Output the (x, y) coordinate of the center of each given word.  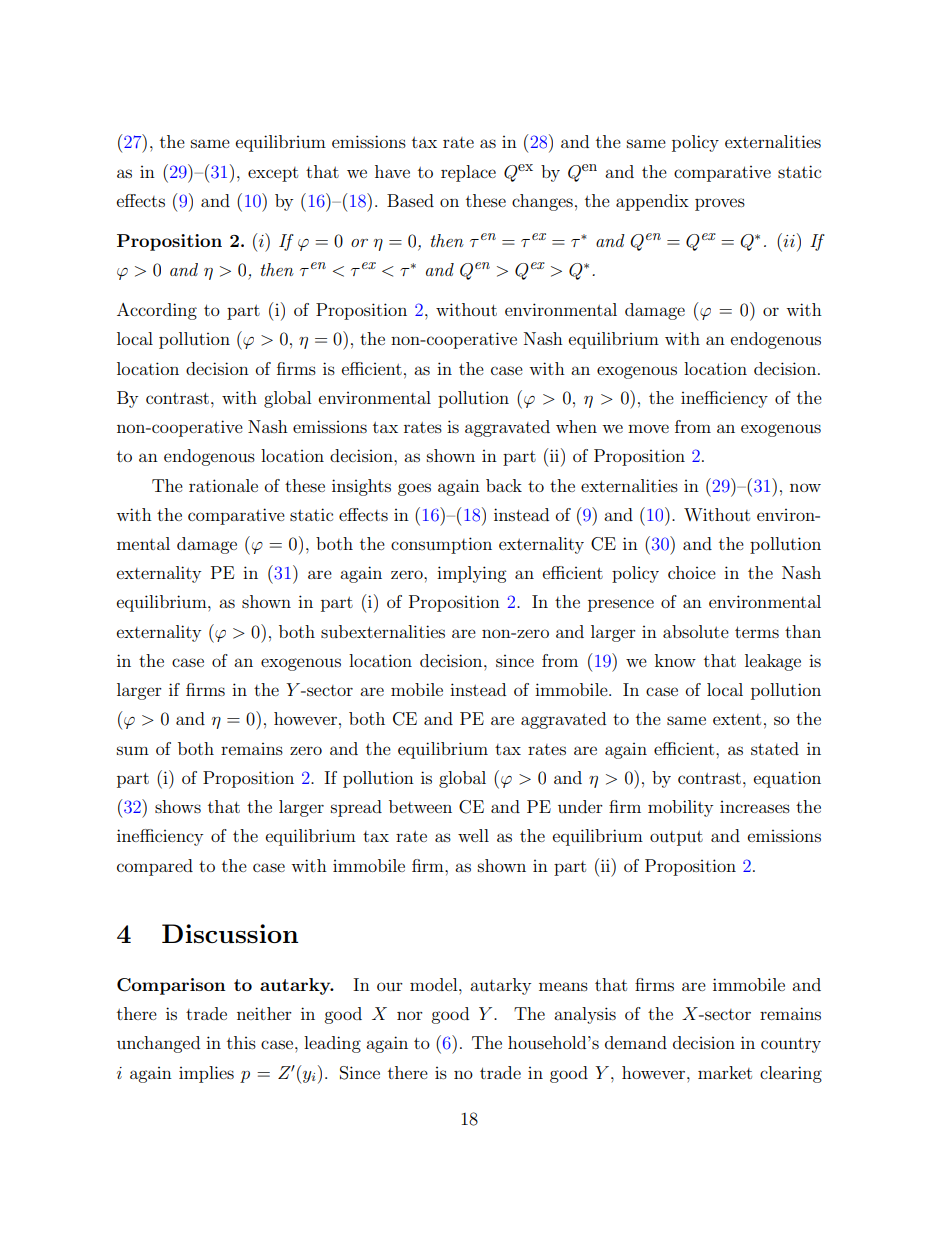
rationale (223, 485)
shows (178, 806)
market (725, 1072)
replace (468, 173)
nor (410, 1015)
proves (720, 204)
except (273, 174)
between (420, 806)
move (648, 428)
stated (775, 748)
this (241, 1042)
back (504, 485)
